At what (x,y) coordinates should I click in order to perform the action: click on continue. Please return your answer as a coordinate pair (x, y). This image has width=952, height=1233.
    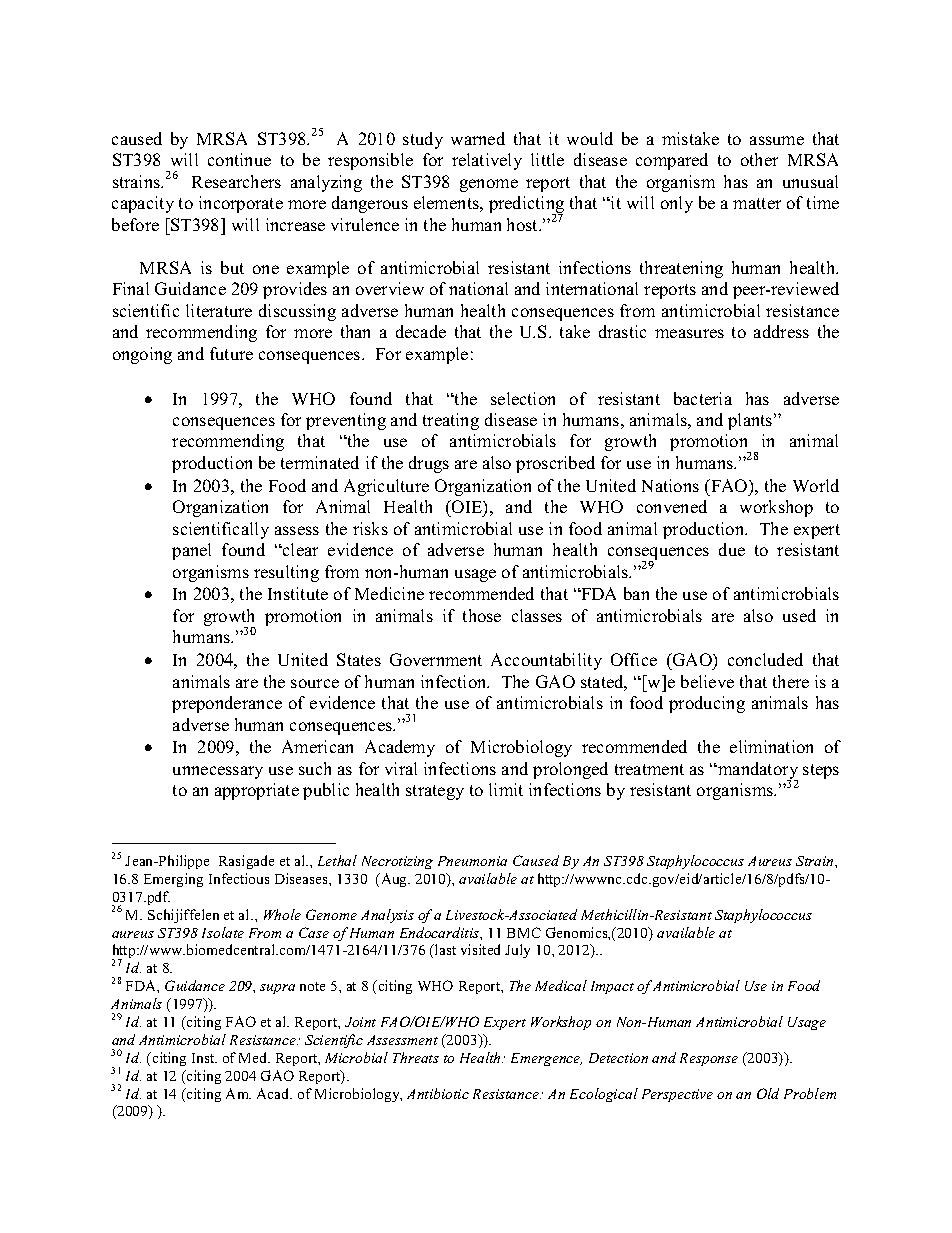
    Looking at the image, I should click on (239, 159).
